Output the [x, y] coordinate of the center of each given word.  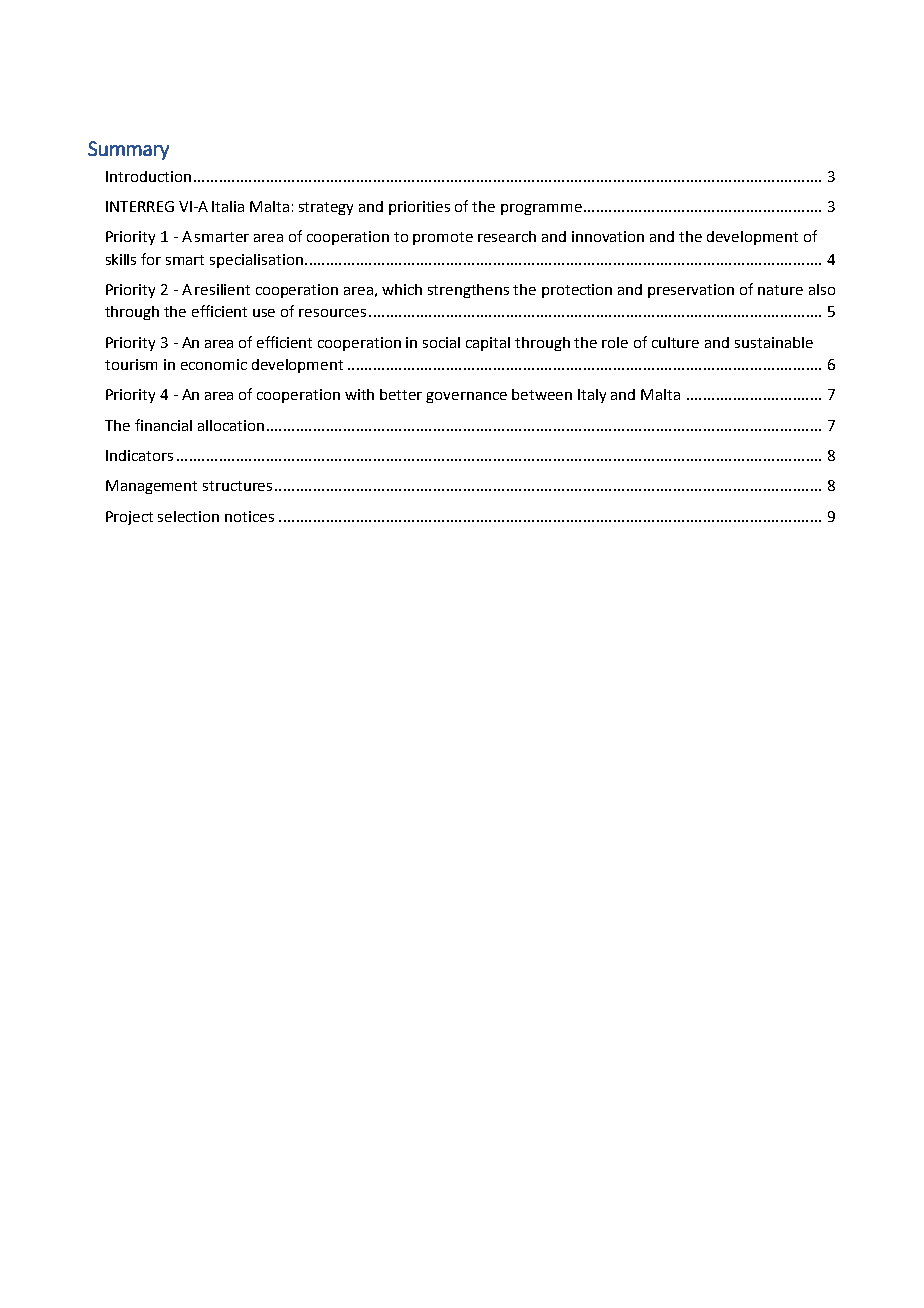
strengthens [468, 291]
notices [249, 516]
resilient [222, 289]
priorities [419, 208]
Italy [592, 396]
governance [466, 397]
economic [214, 364]
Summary [128, 150]
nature [780, 290]
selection [188, 516]
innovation [608, 236]
